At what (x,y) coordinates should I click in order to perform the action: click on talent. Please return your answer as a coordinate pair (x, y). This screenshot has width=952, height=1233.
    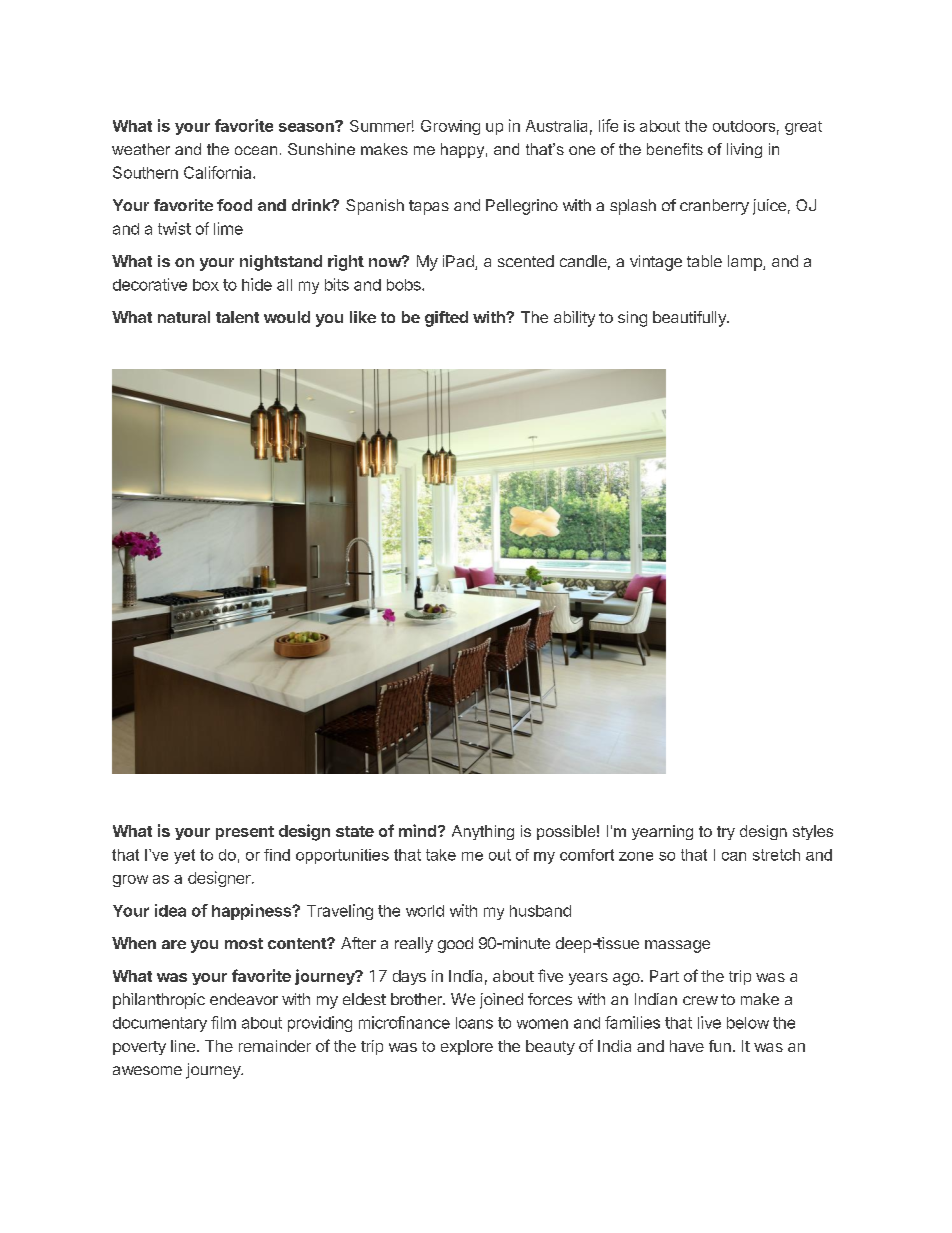
    Looking at the image, I should click on (237, 317).
